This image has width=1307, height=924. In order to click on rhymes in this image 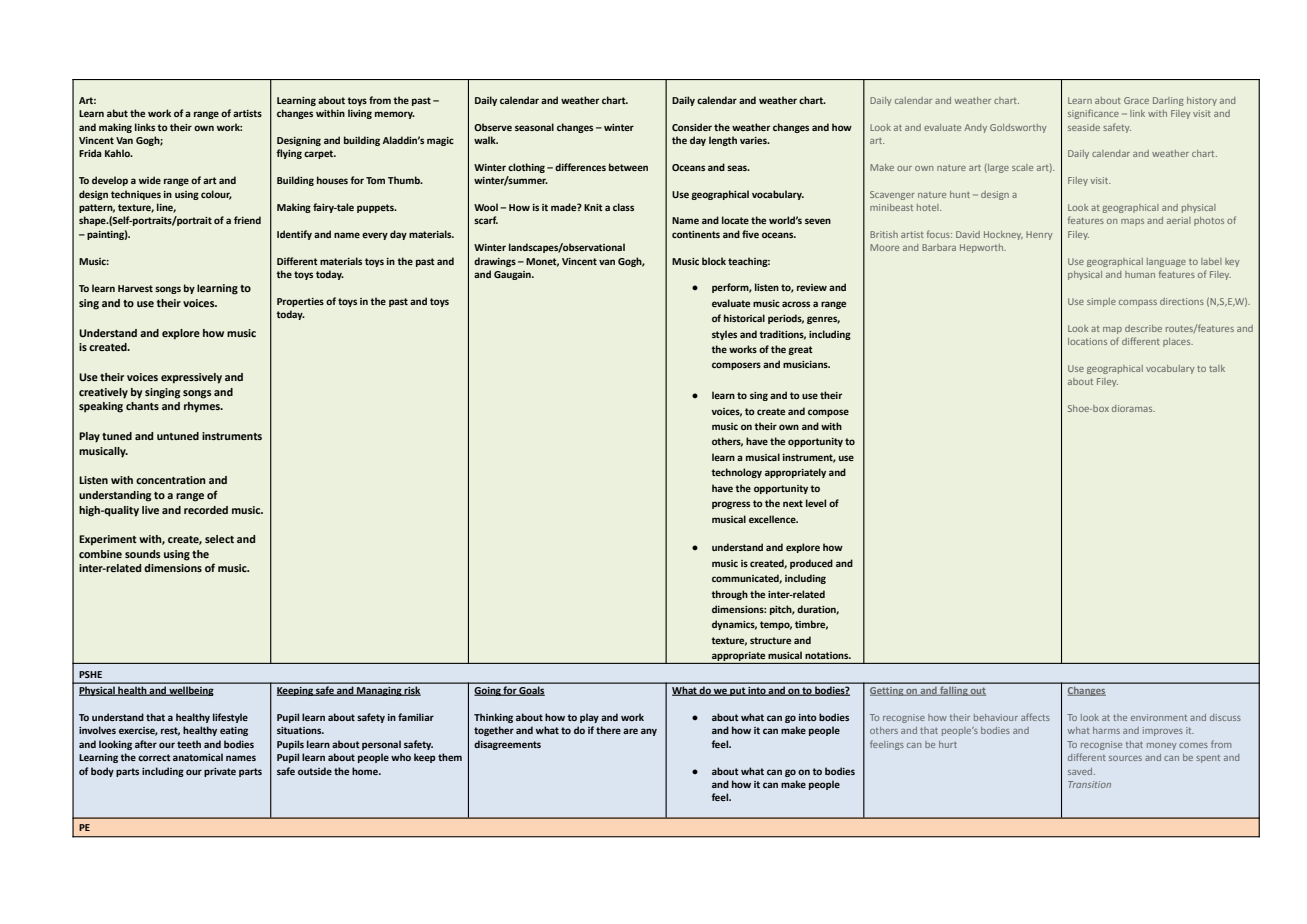, I will do `click(203, 407)`.
